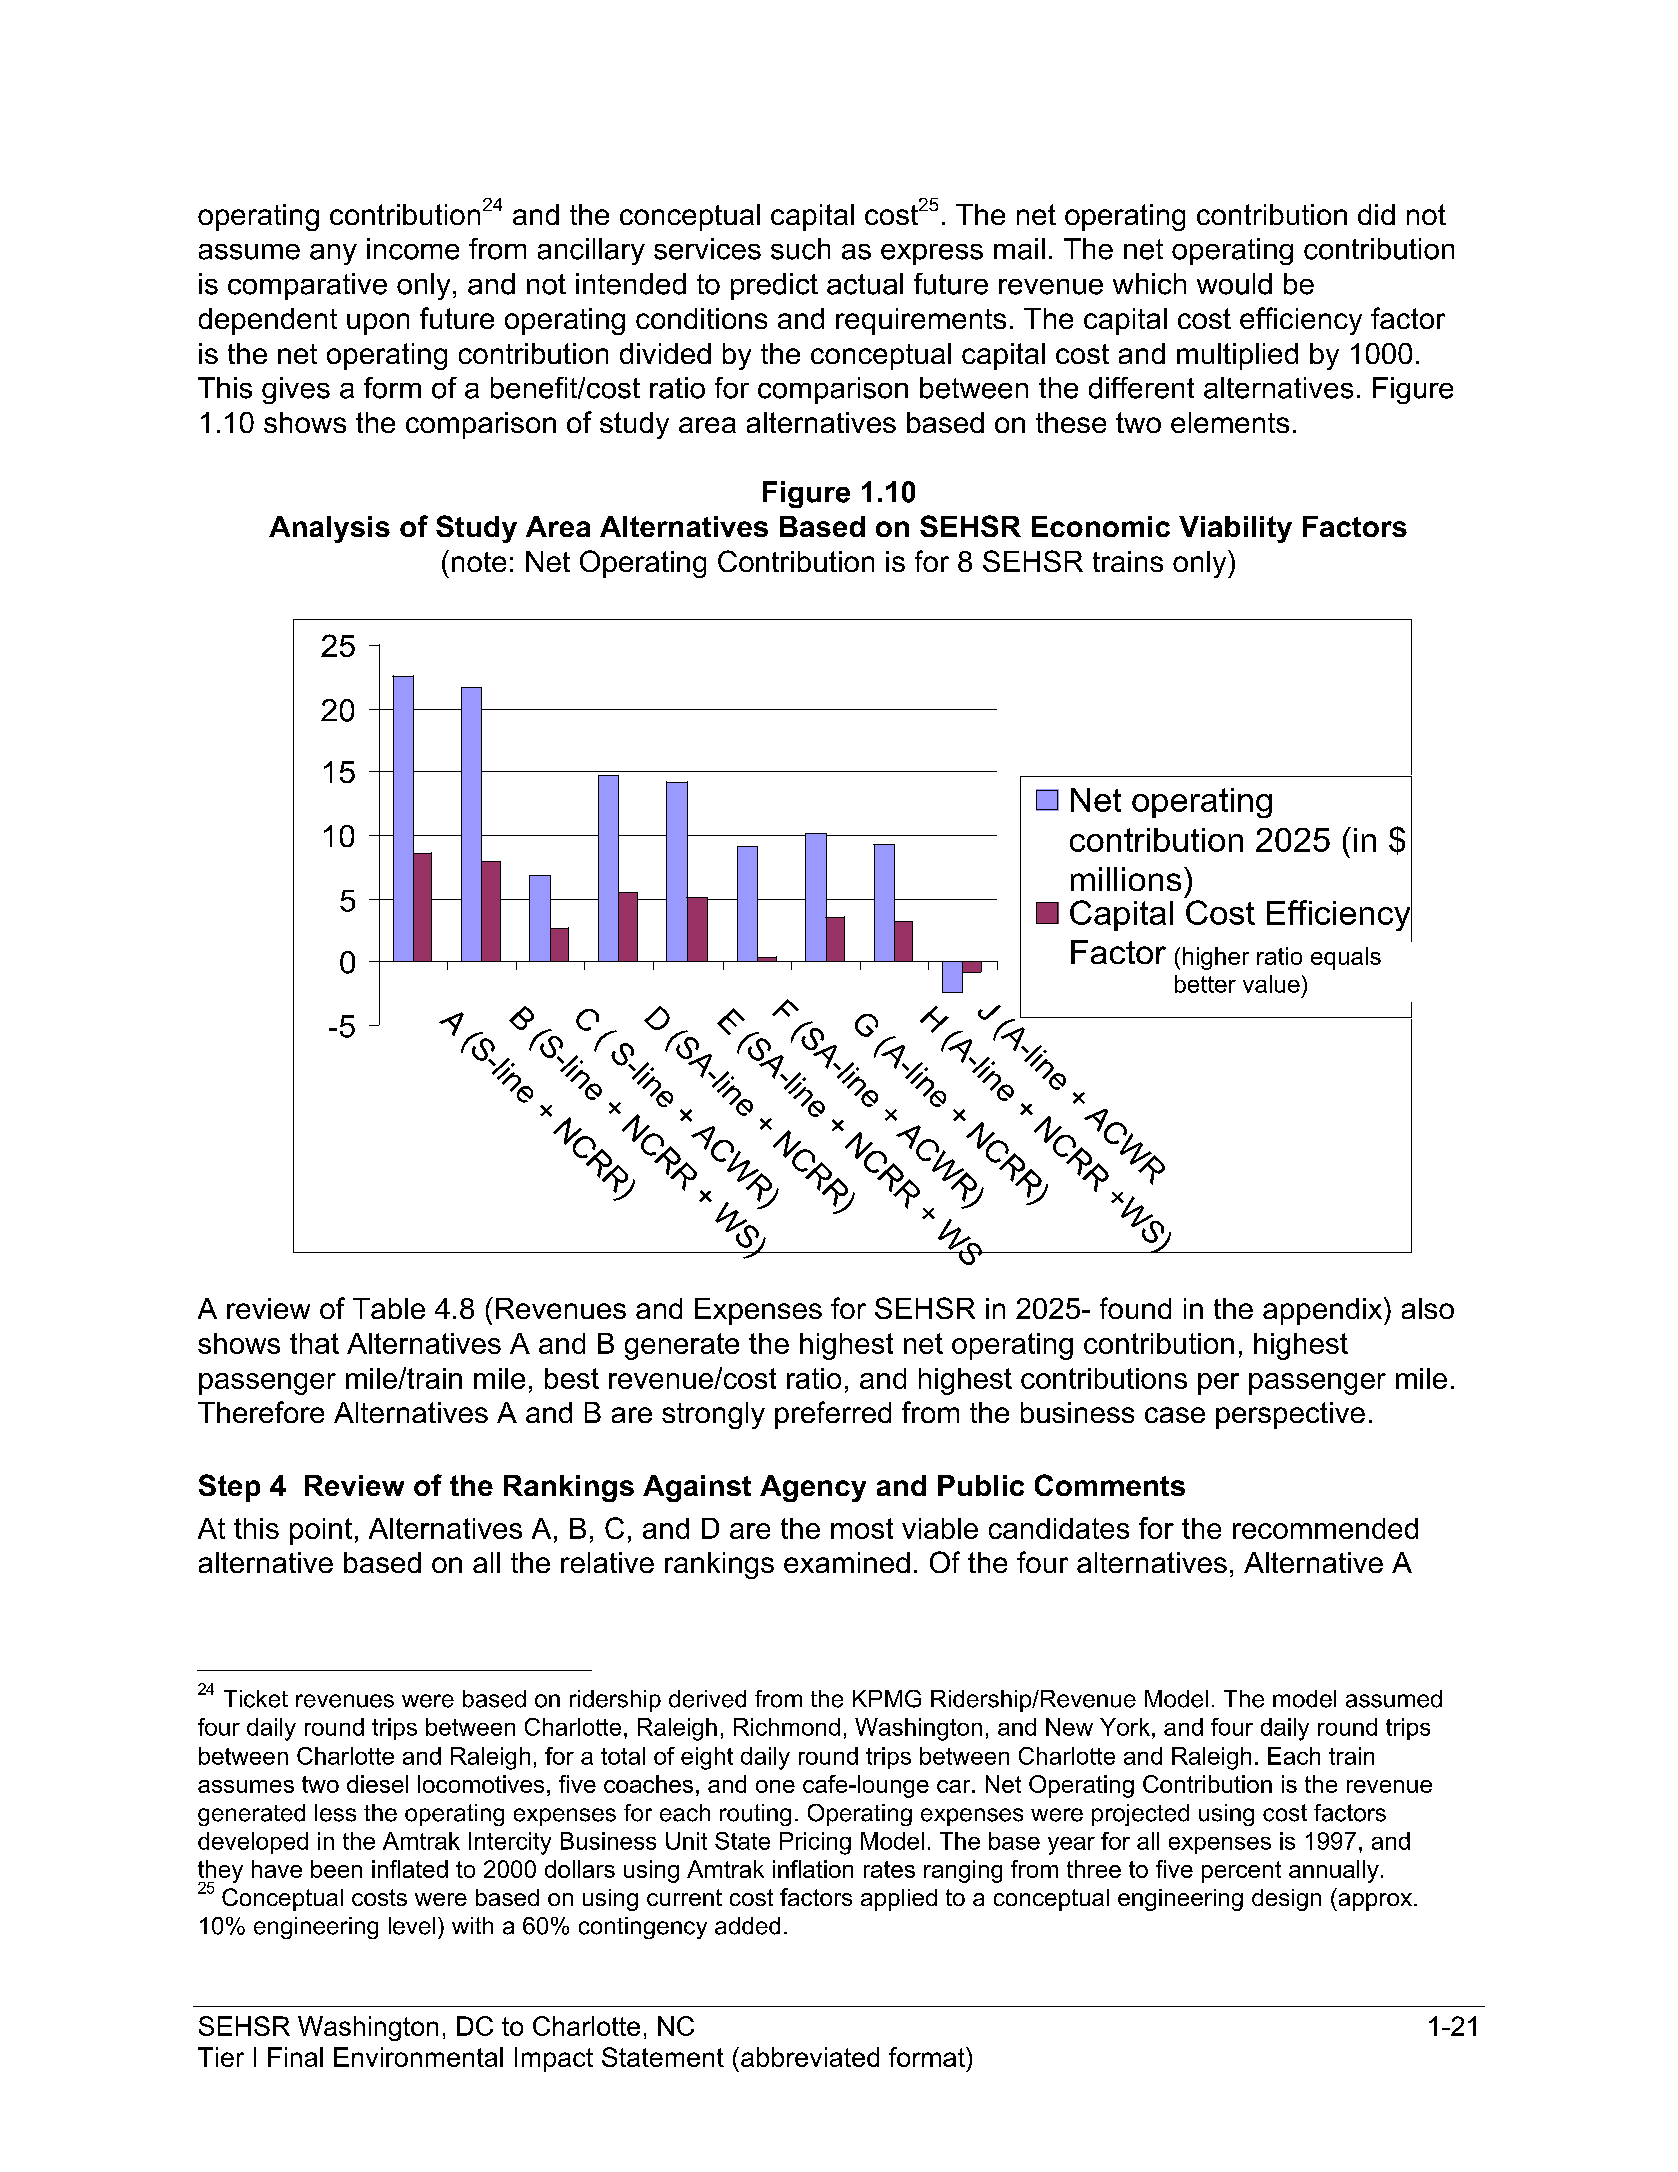  Describe the element at coordinates (378, 324) in the screenshot. I see `upon` at that location.
